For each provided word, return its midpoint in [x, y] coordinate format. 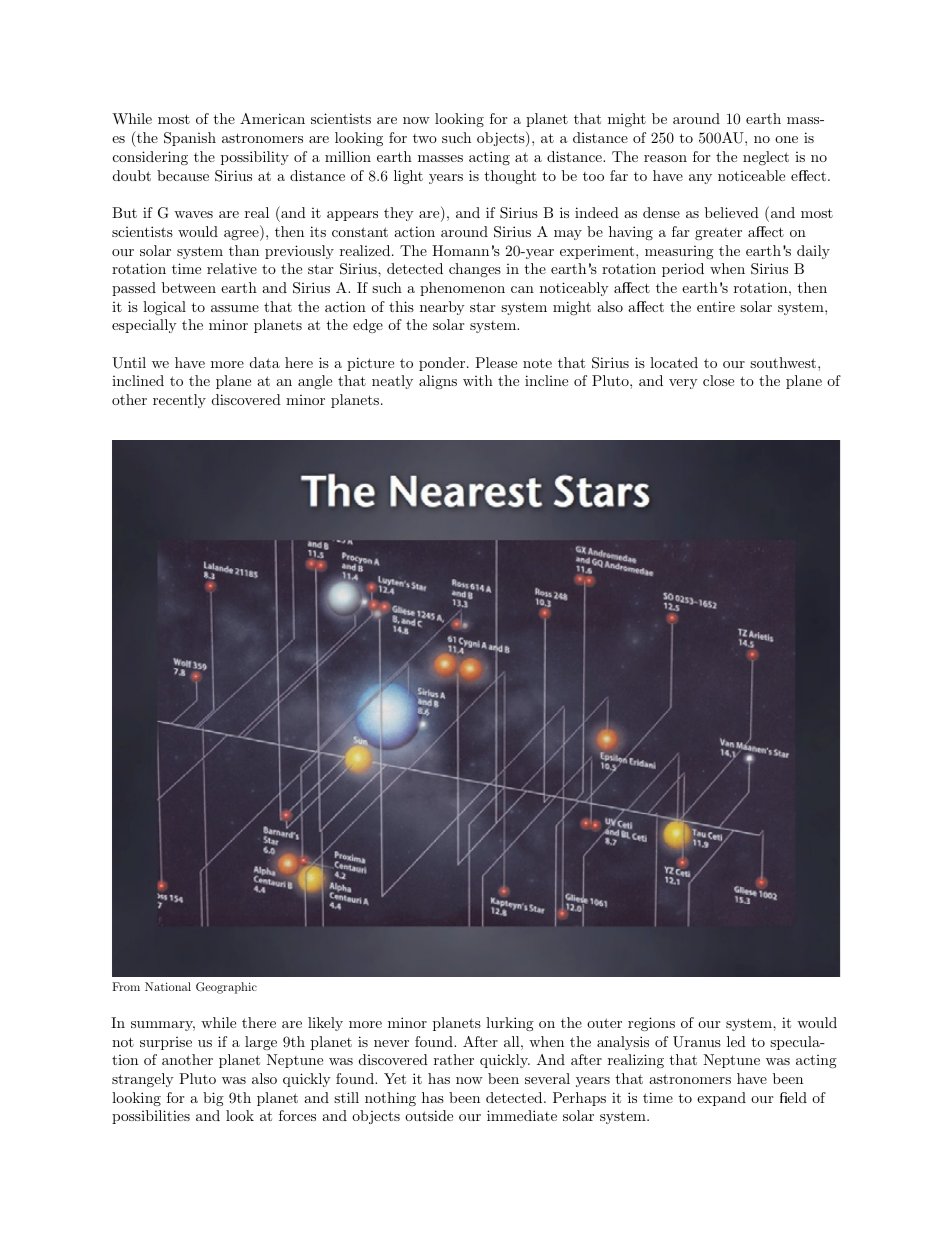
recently [179, 401]
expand [721, 1099]
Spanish [190, 139]
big [213, 1099]
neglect [766, 158]
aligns [438, 382]
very [683, 384]
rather [454, 1059]
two [425, 138]
